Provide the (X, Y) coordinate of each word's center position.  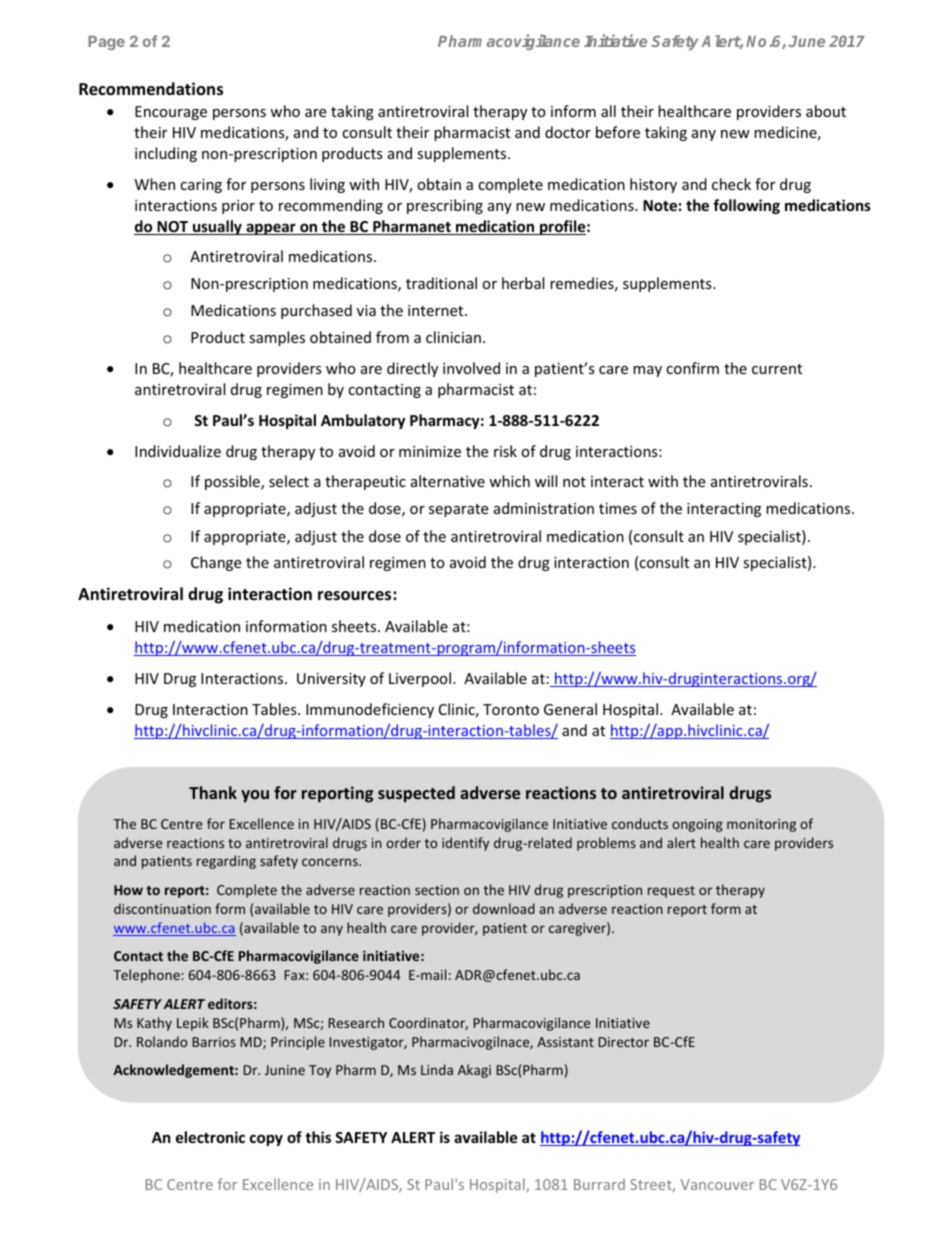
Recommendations (151, 89)
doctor (568, 132)
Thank (213, 792)
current (777, 369)
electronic (210, 1137)
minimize (430, 451)
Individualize (178, 451)
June (807, 41)
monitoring (761, 825)
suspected (416, 794)
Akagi (474, 1071)
